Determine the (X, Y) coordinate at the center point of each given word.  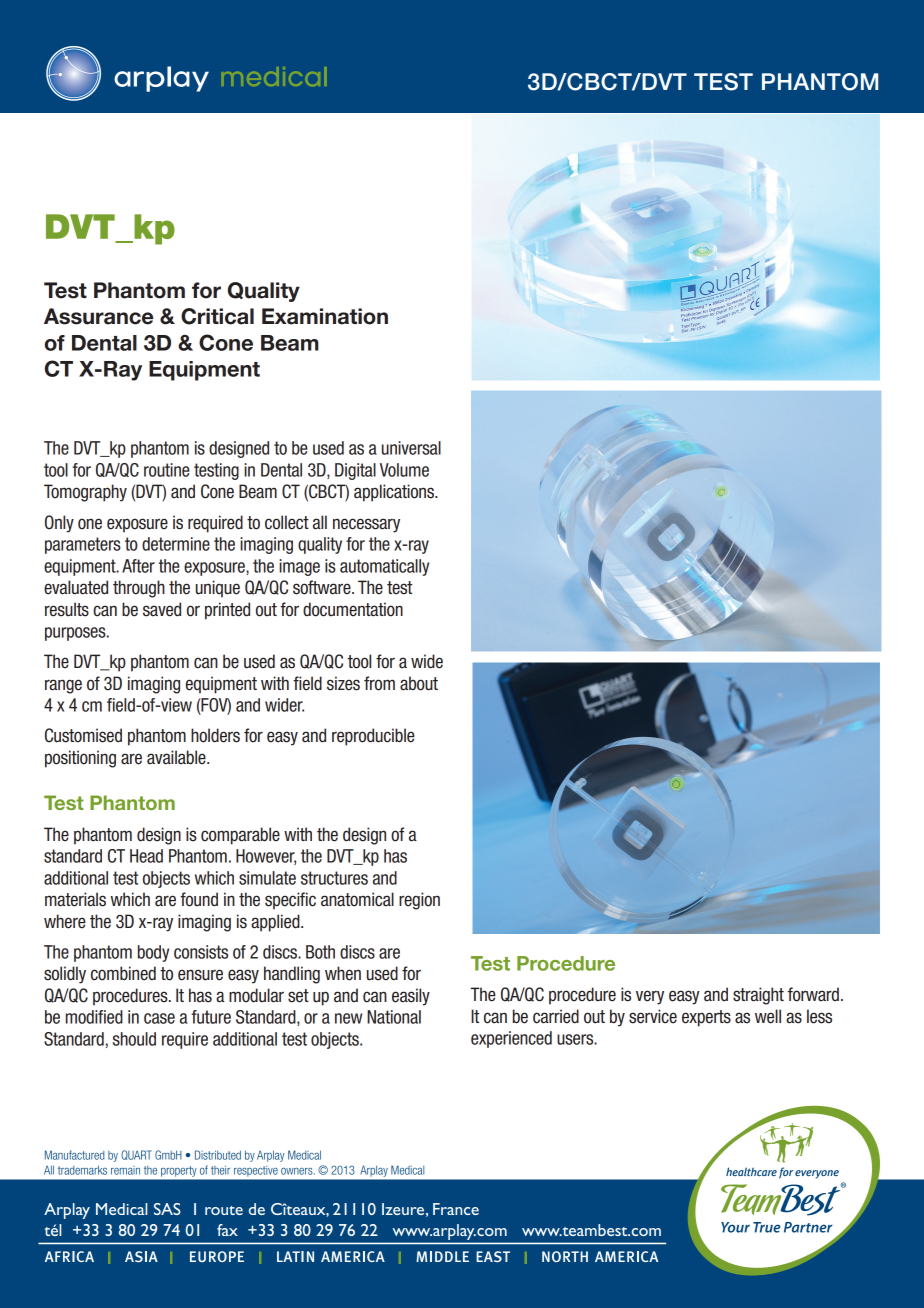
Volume (404, 470)
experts (706, 1018)
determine (176, 544)
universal (411, 448)
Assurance (98, 316)
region (419, 901)
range (63, 686)
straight (758, 996)
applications (395, 493)
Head (146, 856)
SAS (167, 1209)
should (134, 1039)
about (419, 683)
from (379, 683)
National (394, 1017)
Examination (325, 316)
